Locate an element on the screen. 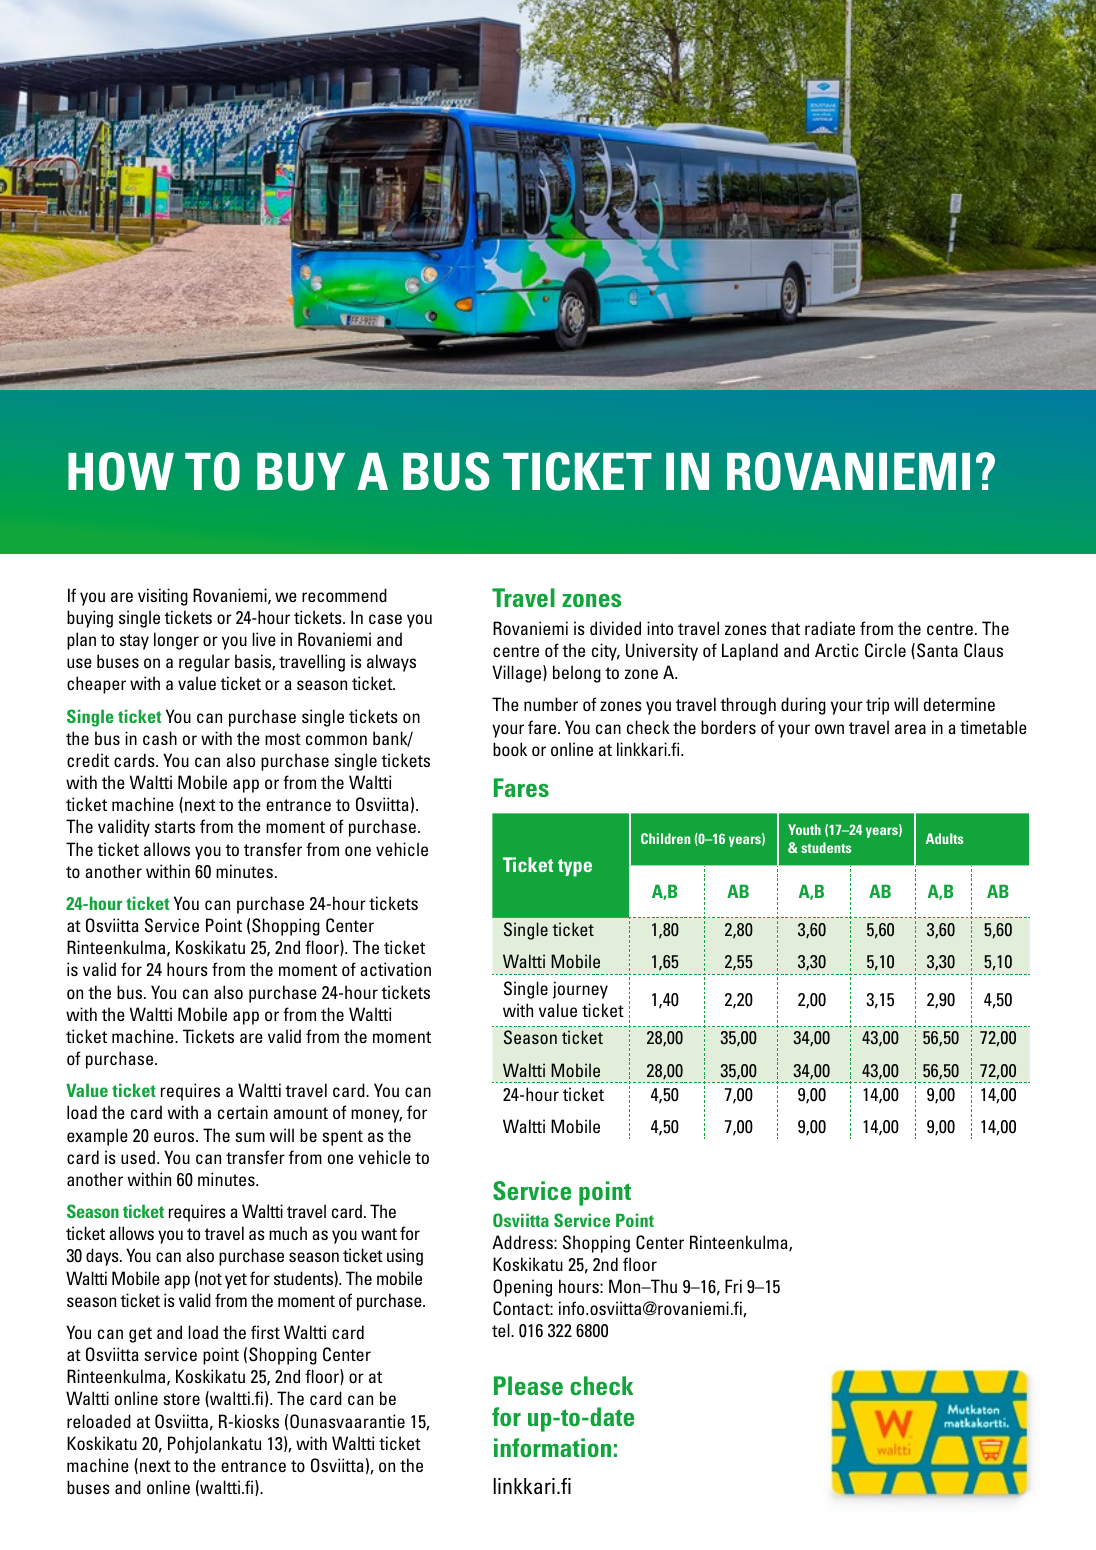 The image size is (1096, 1550). journey is located at coordinates (580, 990).
